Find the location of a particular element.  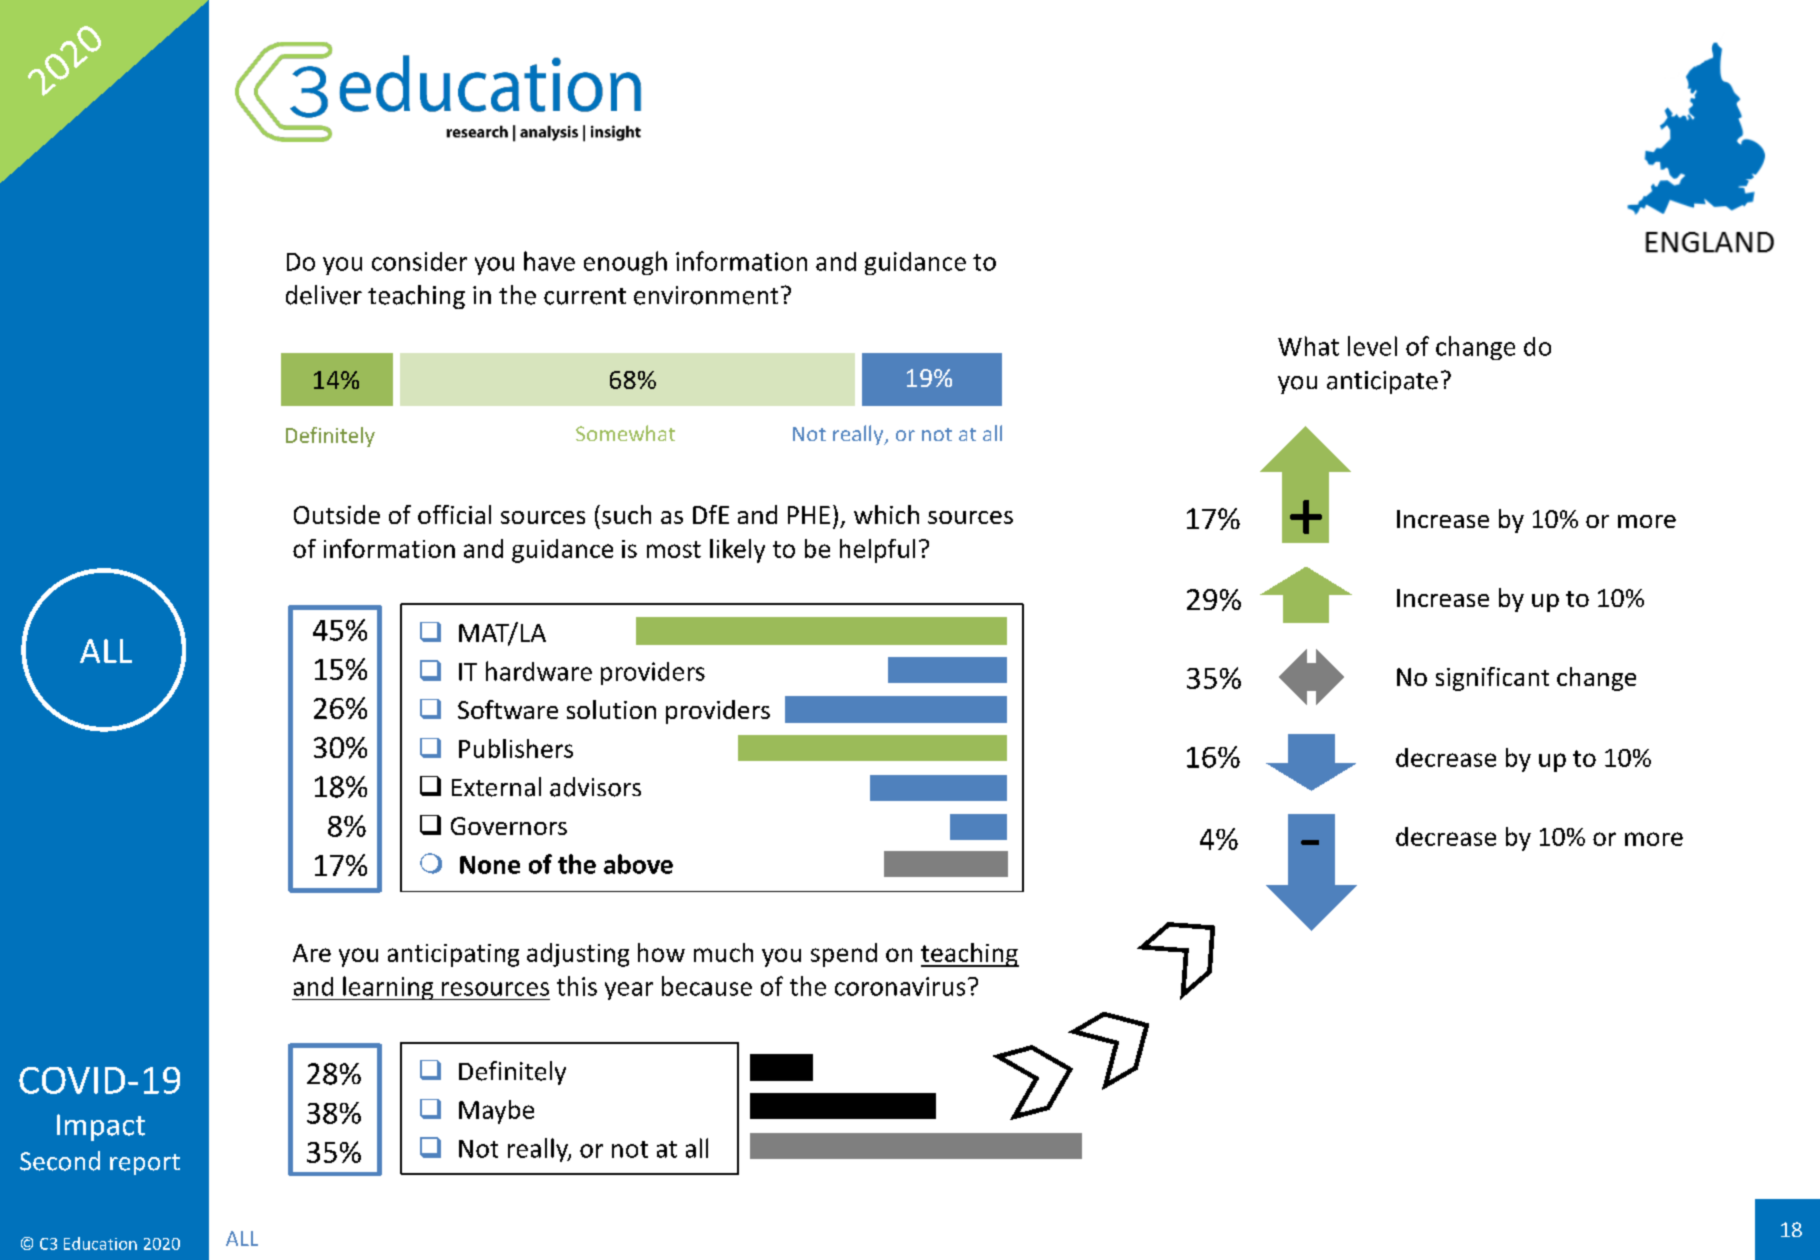

environment is located at coordinates (706, 295).
